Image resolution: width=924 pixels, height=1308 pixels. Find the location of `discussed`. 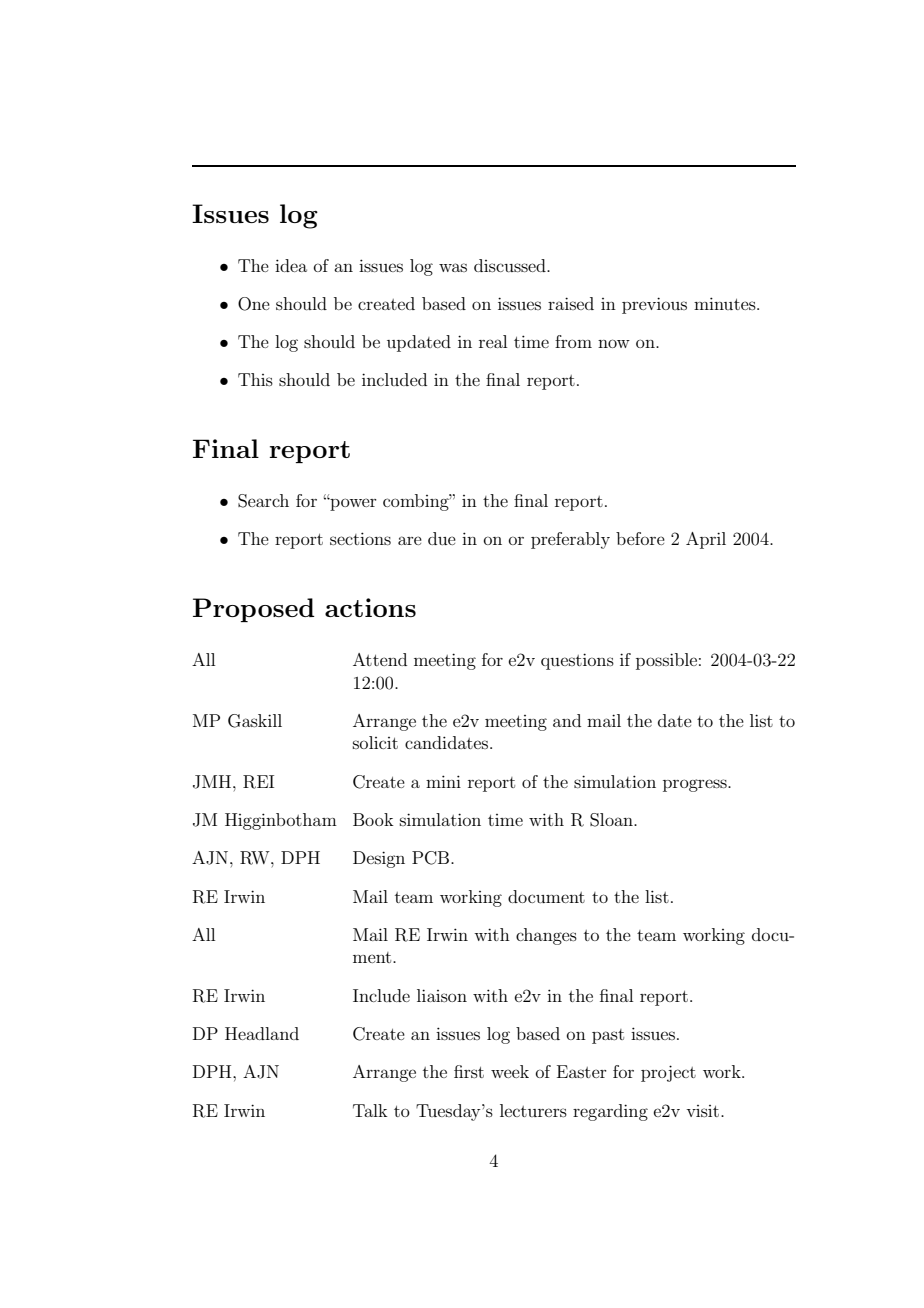

discussed is located at coordinates (511, 265).
